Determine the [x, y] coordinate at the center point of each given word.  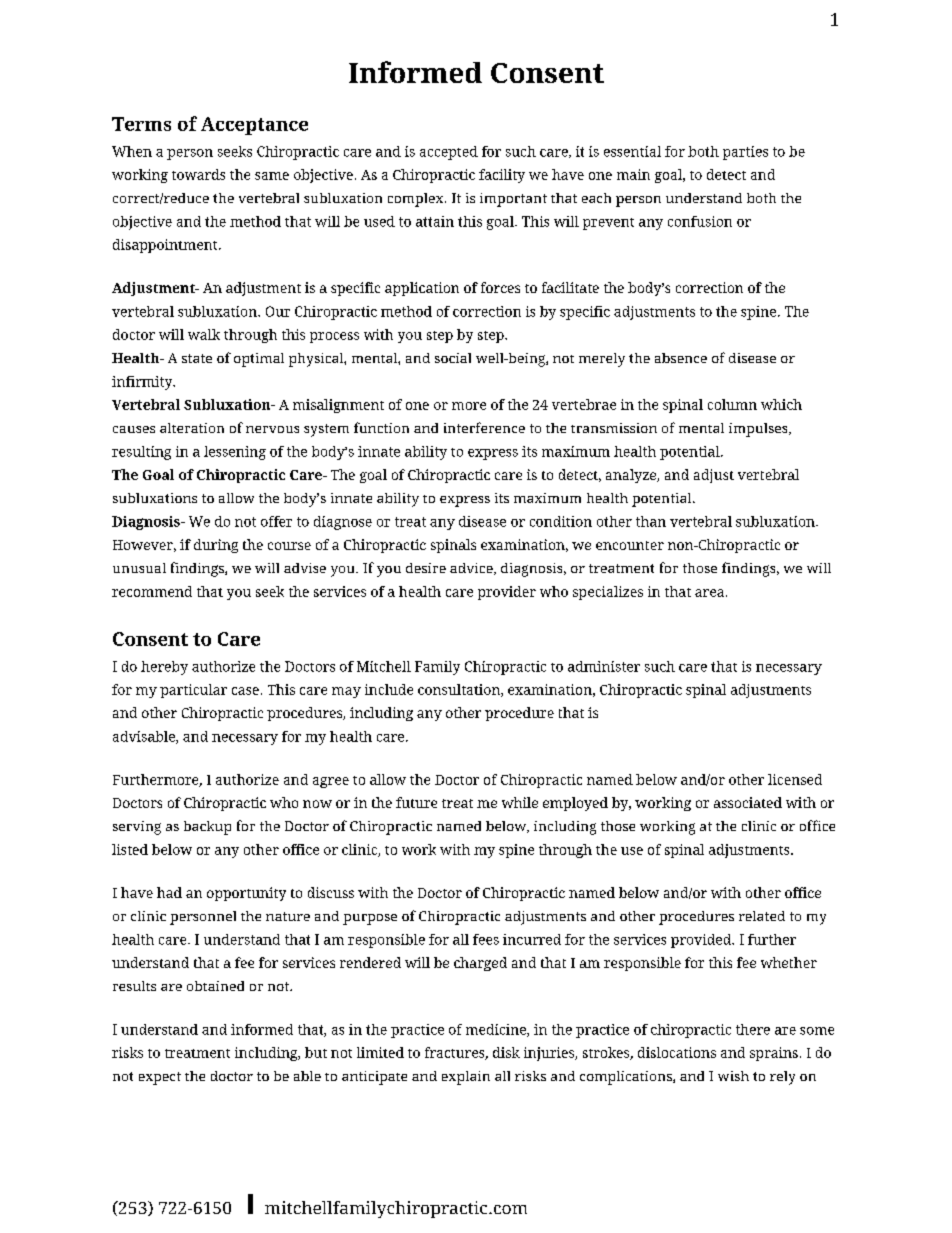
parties [745, 153]
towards [198, 174]
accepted [449, 153]
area [709, 593]
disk [506, 1052]
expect [160, 1078]
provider [507, 593]
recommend [152, 591]
